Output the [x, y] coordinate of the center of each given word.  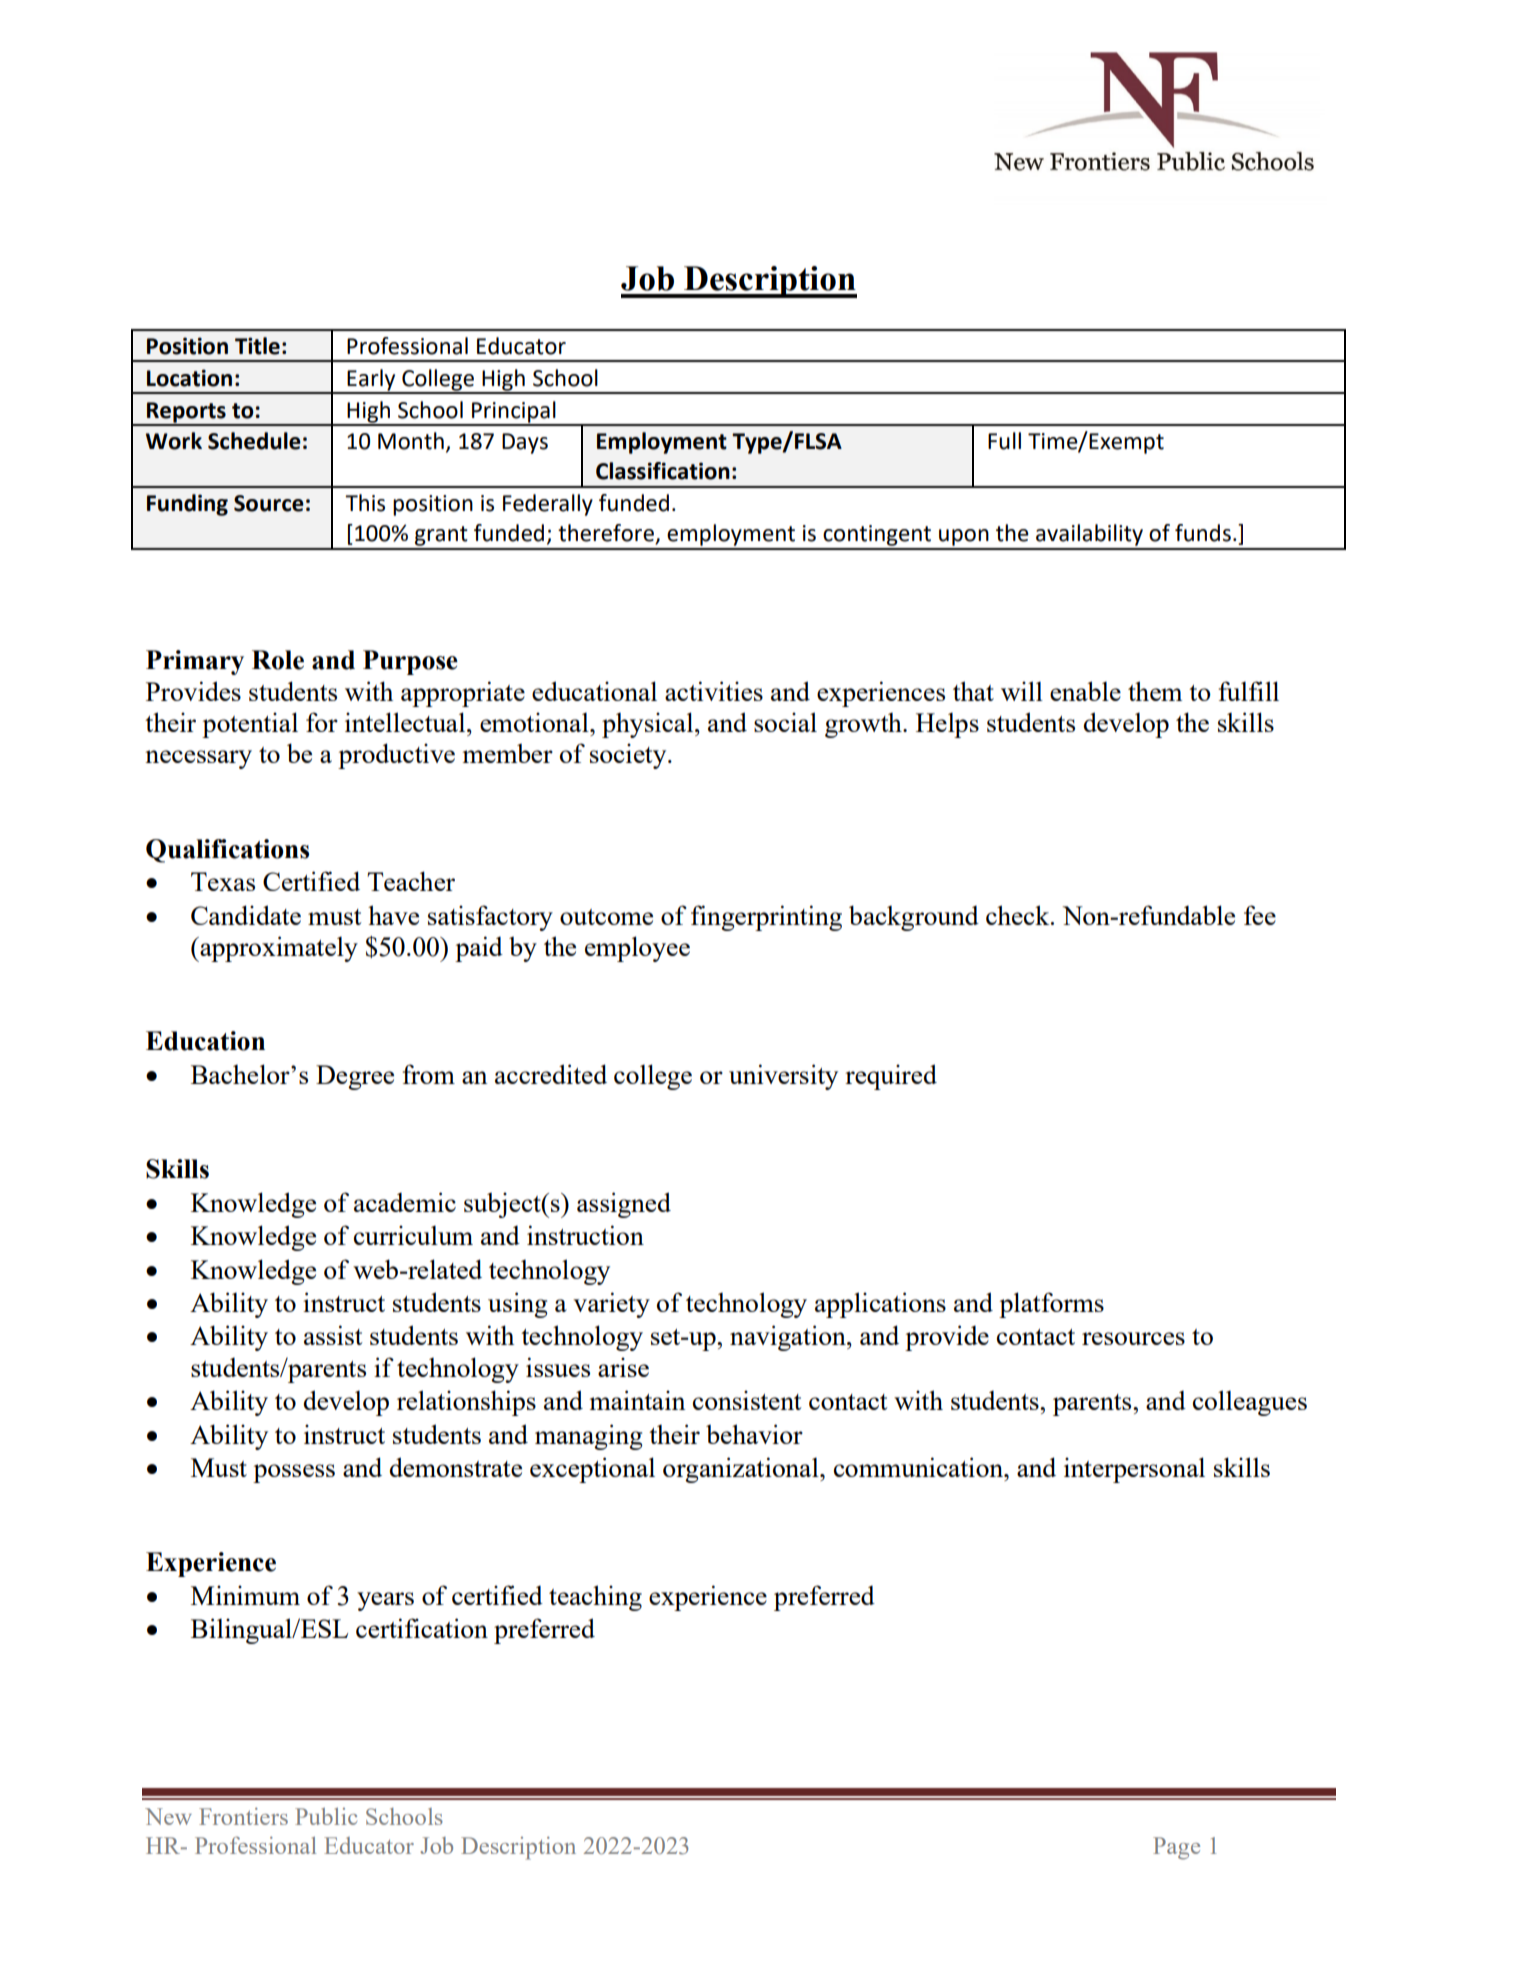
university [783, 1077]
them [1155, 691]
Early [371, 381]
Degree [355, 1077]
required [891, 1077]
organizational [742, 1470]
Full [1004, 441]
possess [294, 1473]
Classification [663, 471]
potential [250, 725]
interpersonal [1134, 1470]
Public [326, 1816]
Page [1176, 1848]
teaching [595, 1598]
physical [649, 725]
